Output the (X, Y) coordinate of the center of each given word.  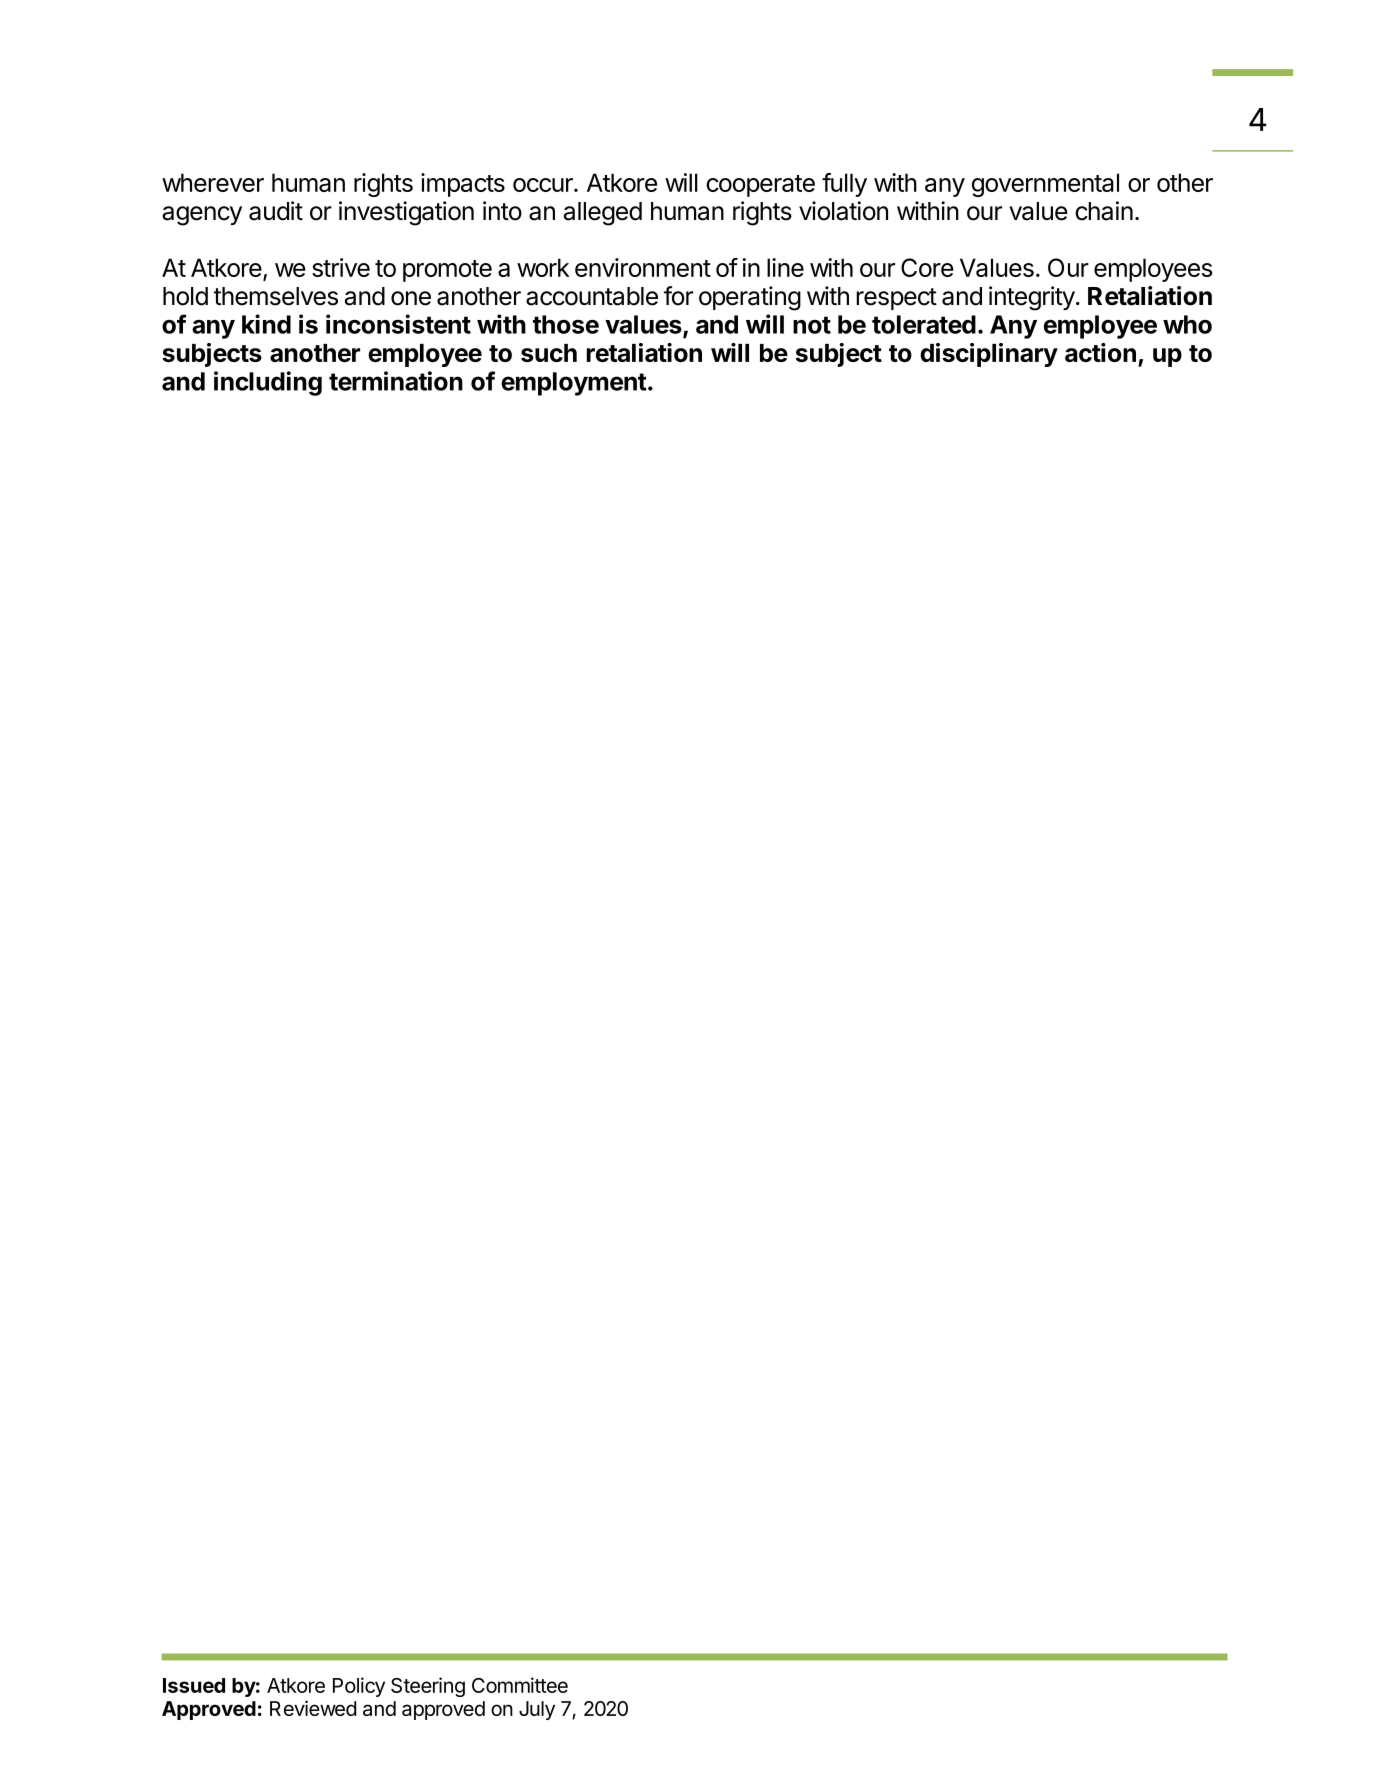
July (537, 1710)
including (268, 383)
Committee (520, 1685)
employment (574, 384)
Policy (359, 1687)
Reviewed (313, 1708)
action (1100, 352)
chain (1104, 211)
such (549, 353)
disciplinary (989, 355)
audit (276, 211)
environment (643, 267)
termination (396, 381)
